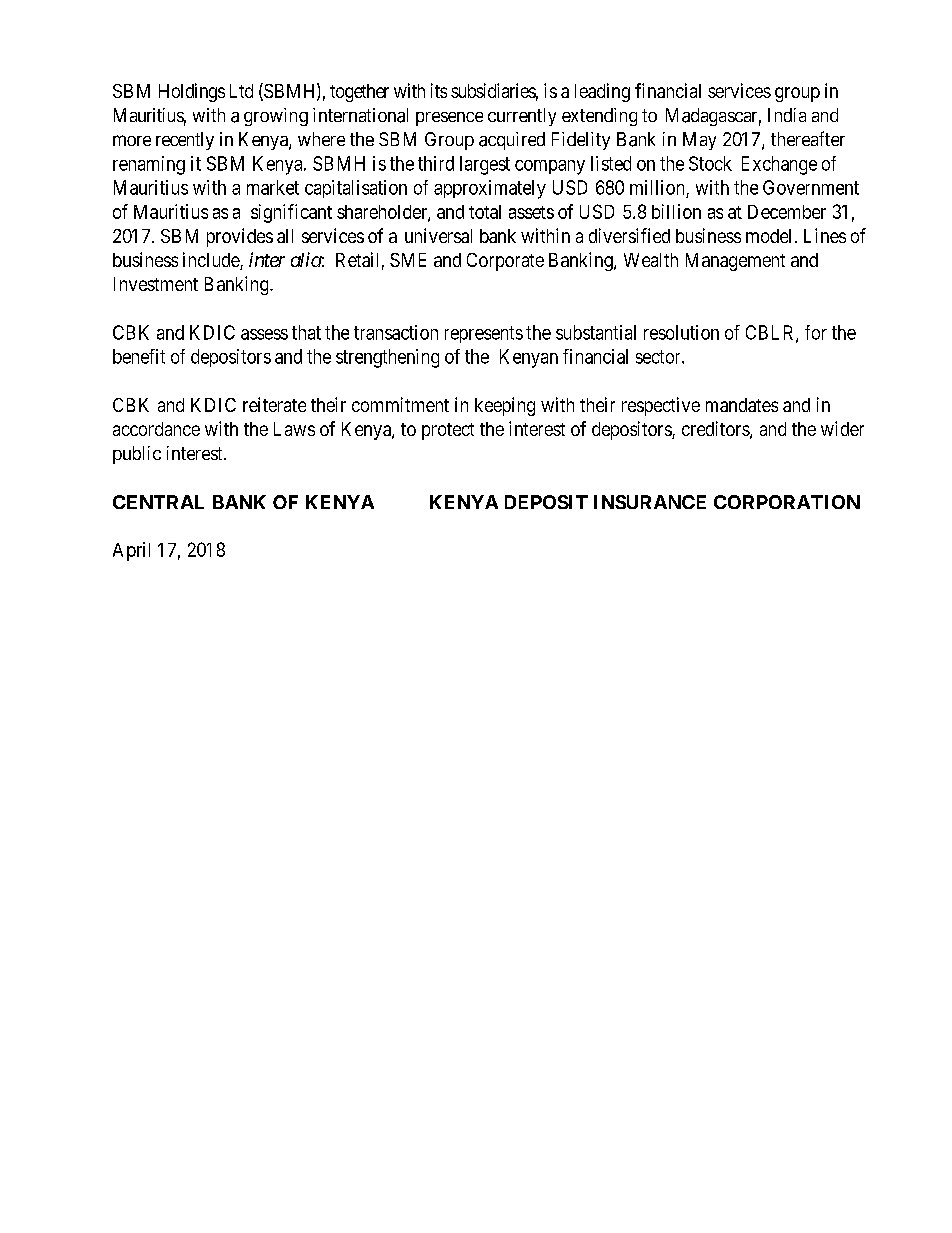 The width and height of the screenshot is (952, 1233). I want to click on significant, so click(291, 213).
